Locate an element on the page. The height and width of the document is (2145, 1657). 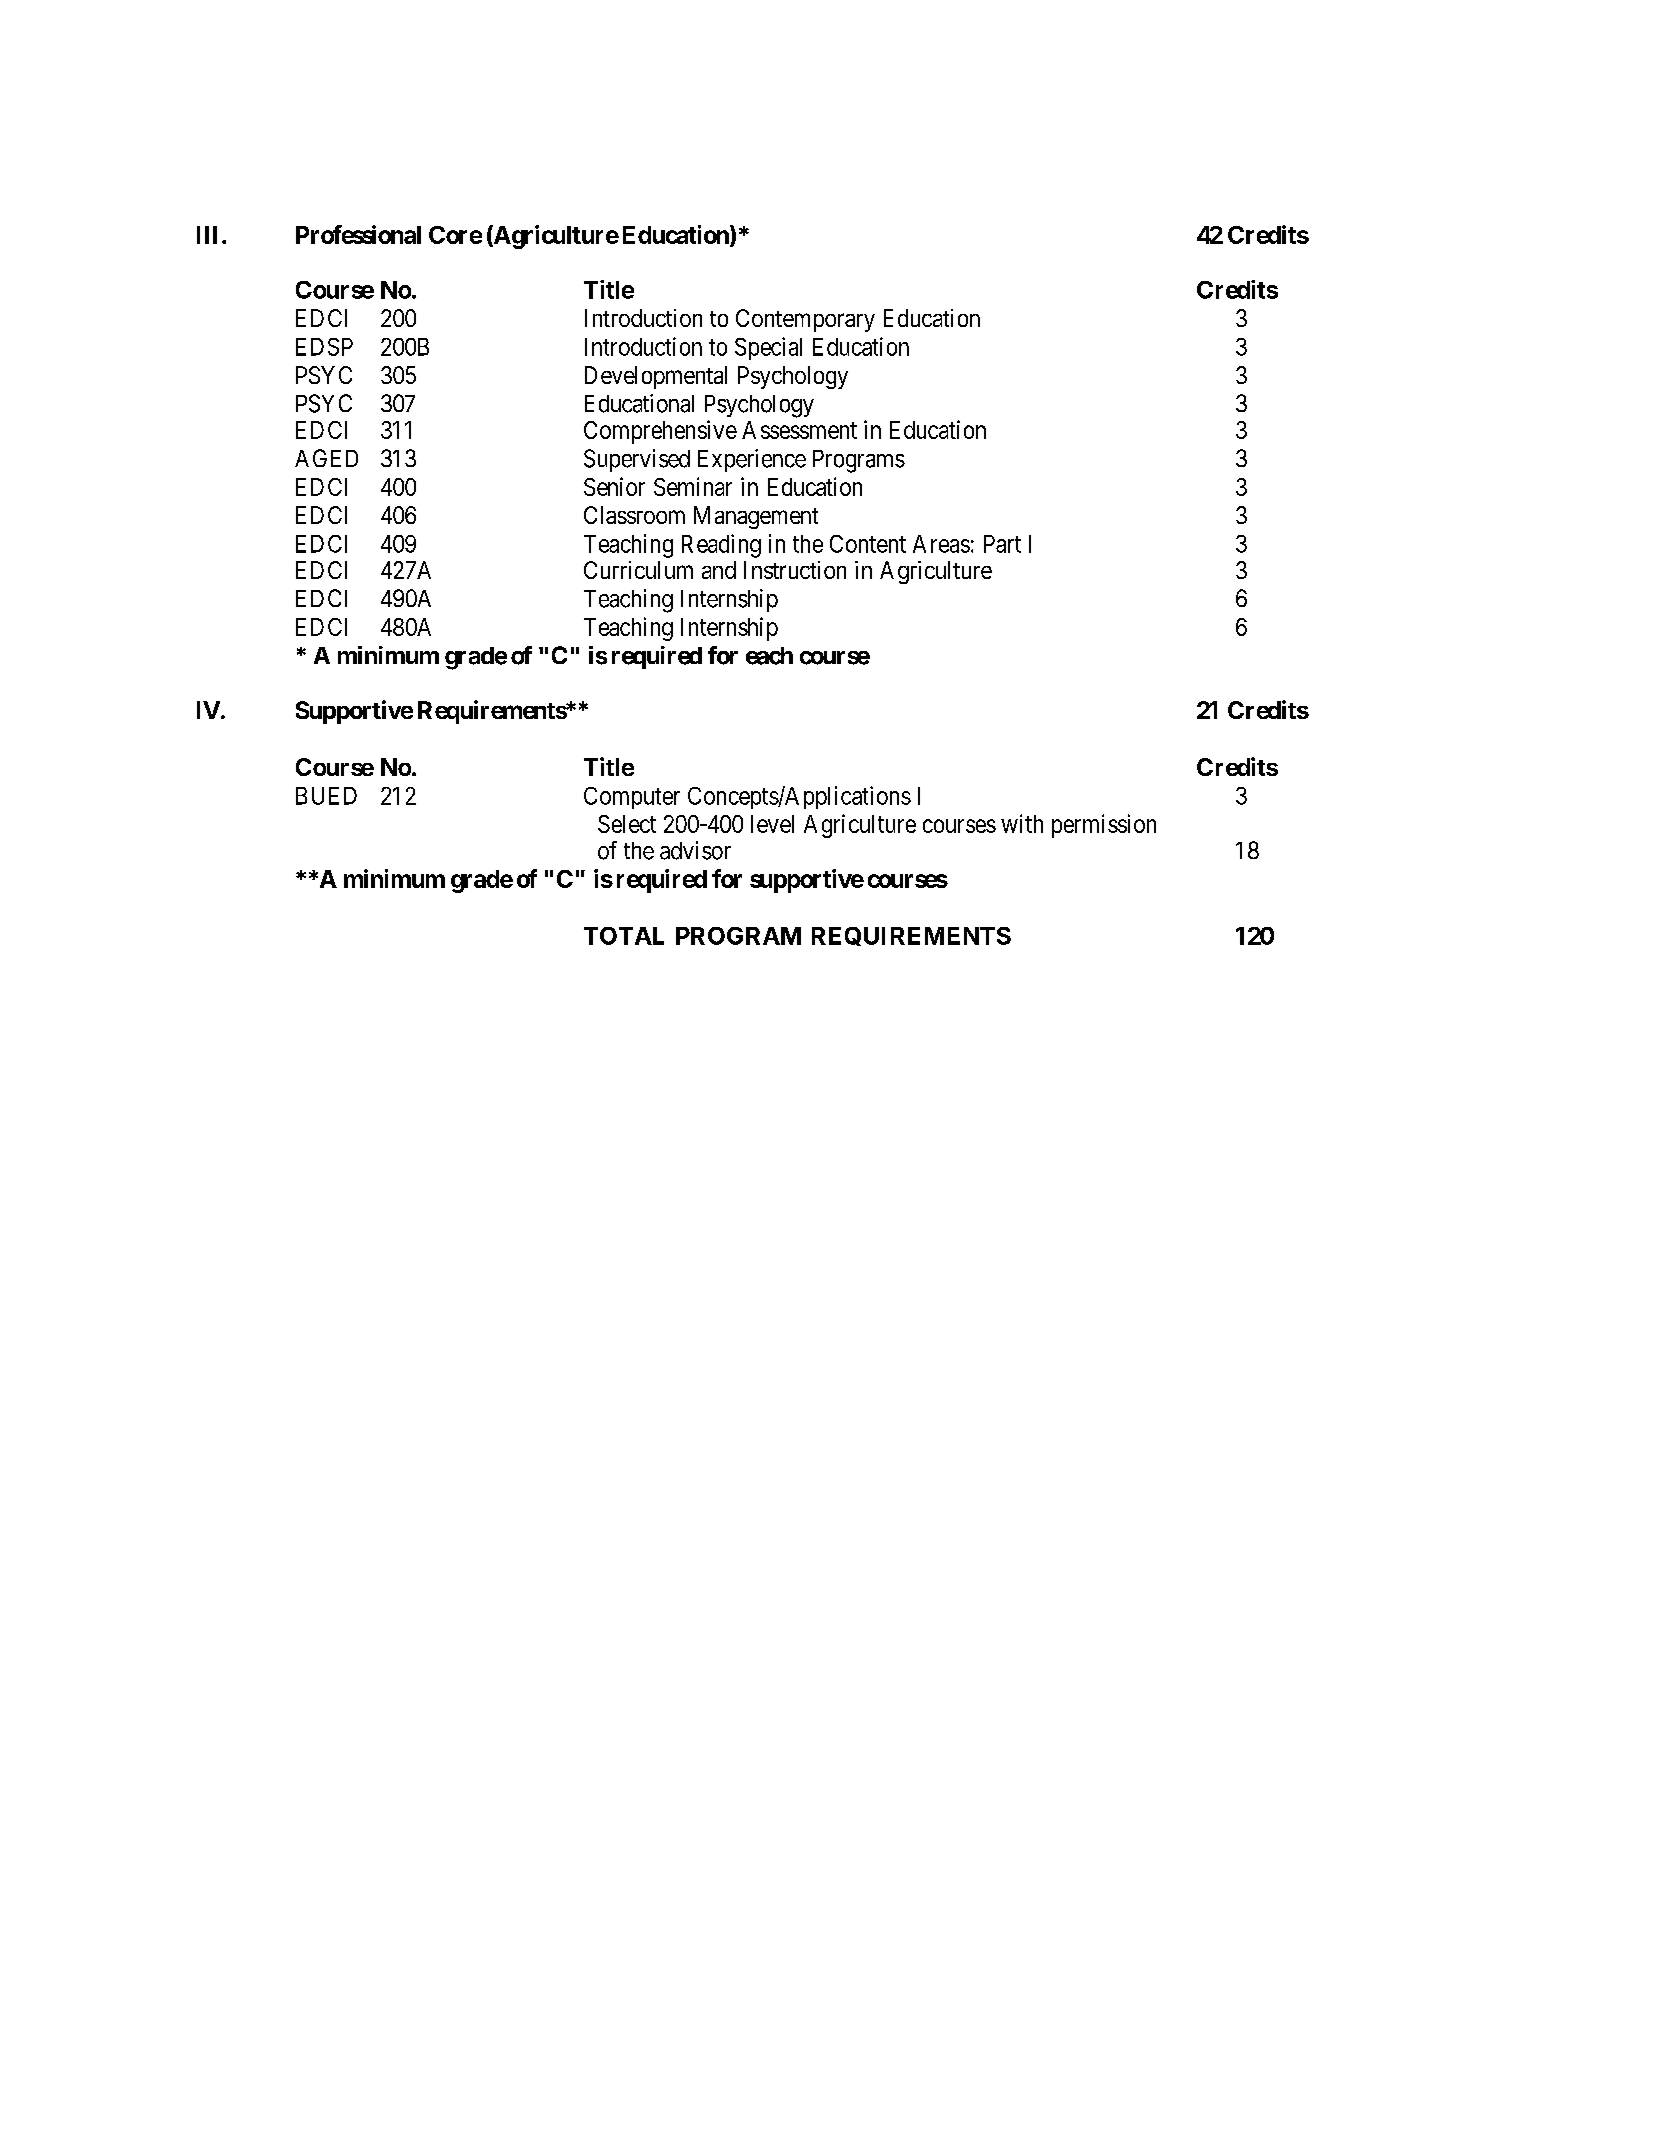
Curriculum is located at coordinates (638, 570).
